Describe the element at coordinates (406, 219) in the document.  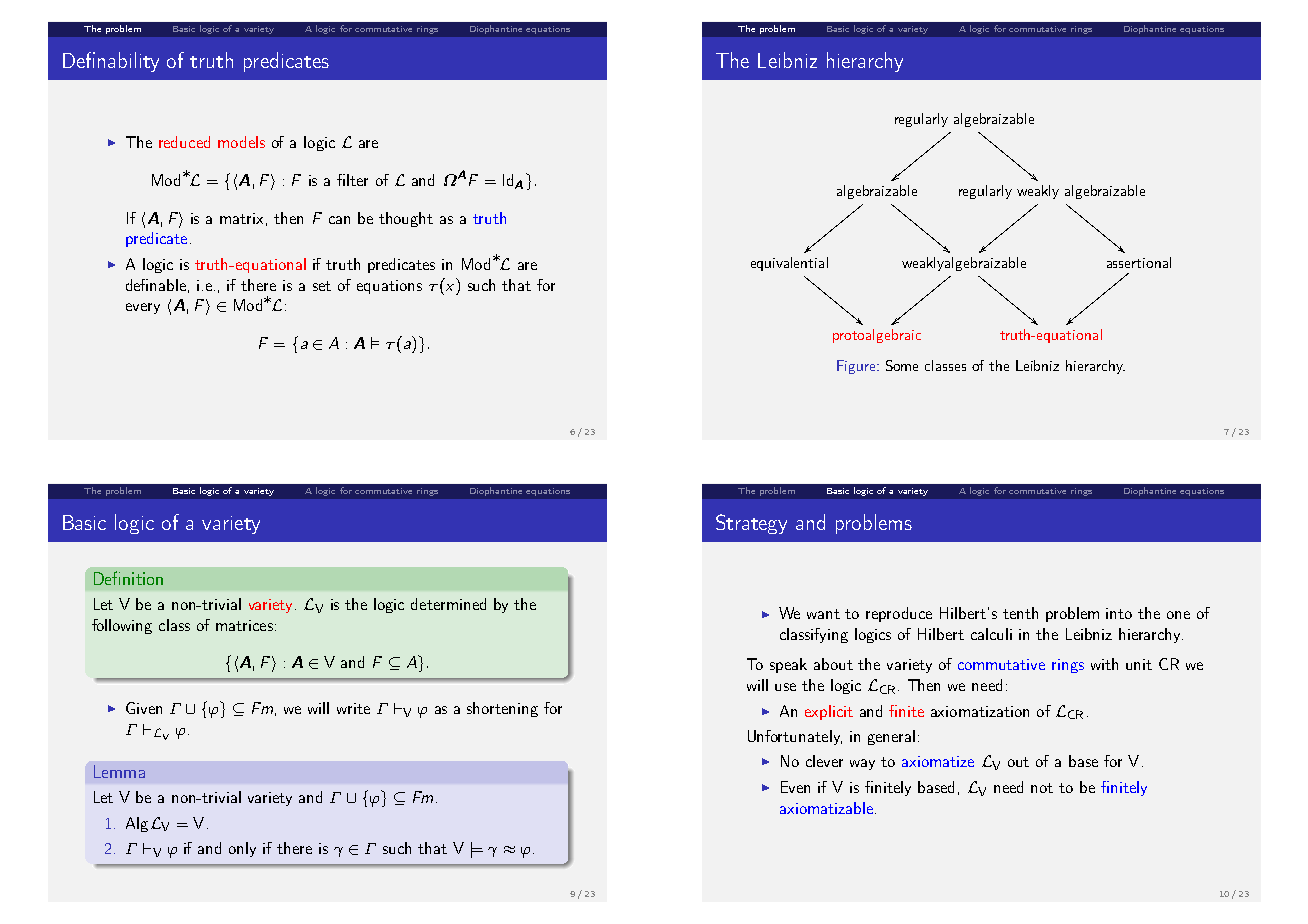
I see `thought` at that location.
